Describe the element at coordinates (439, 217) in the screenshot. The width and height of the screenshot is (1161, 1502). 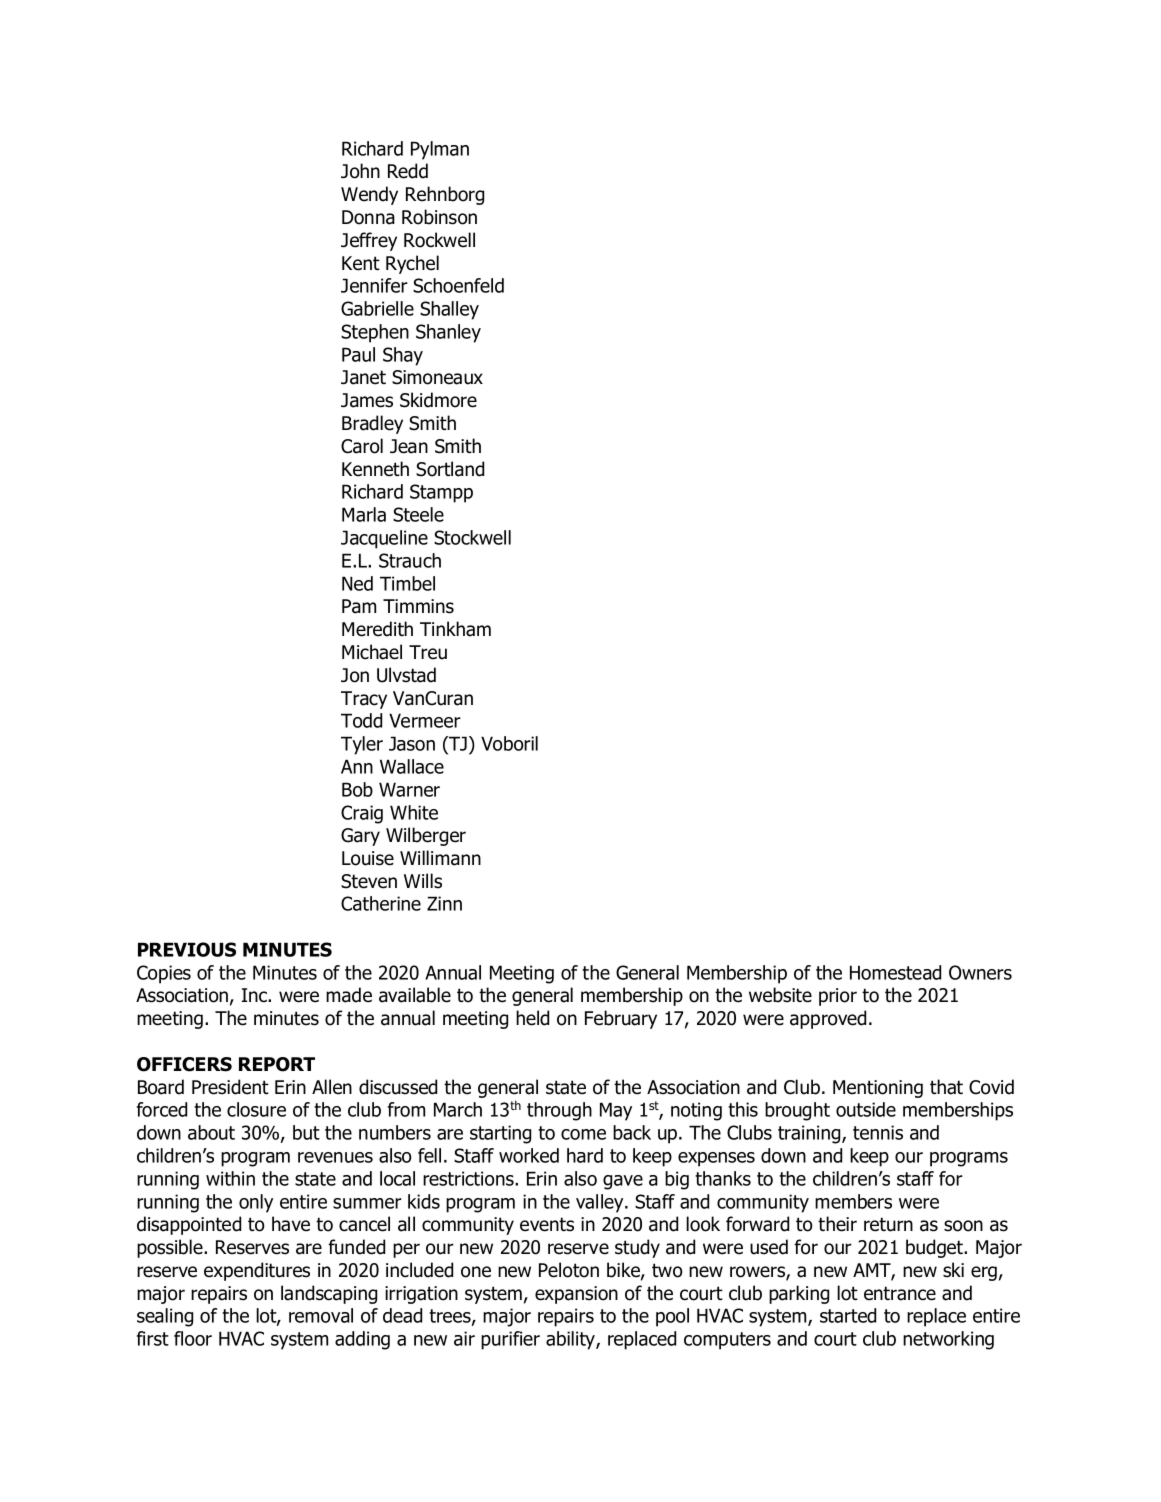
I see `Robinson` at that location.
